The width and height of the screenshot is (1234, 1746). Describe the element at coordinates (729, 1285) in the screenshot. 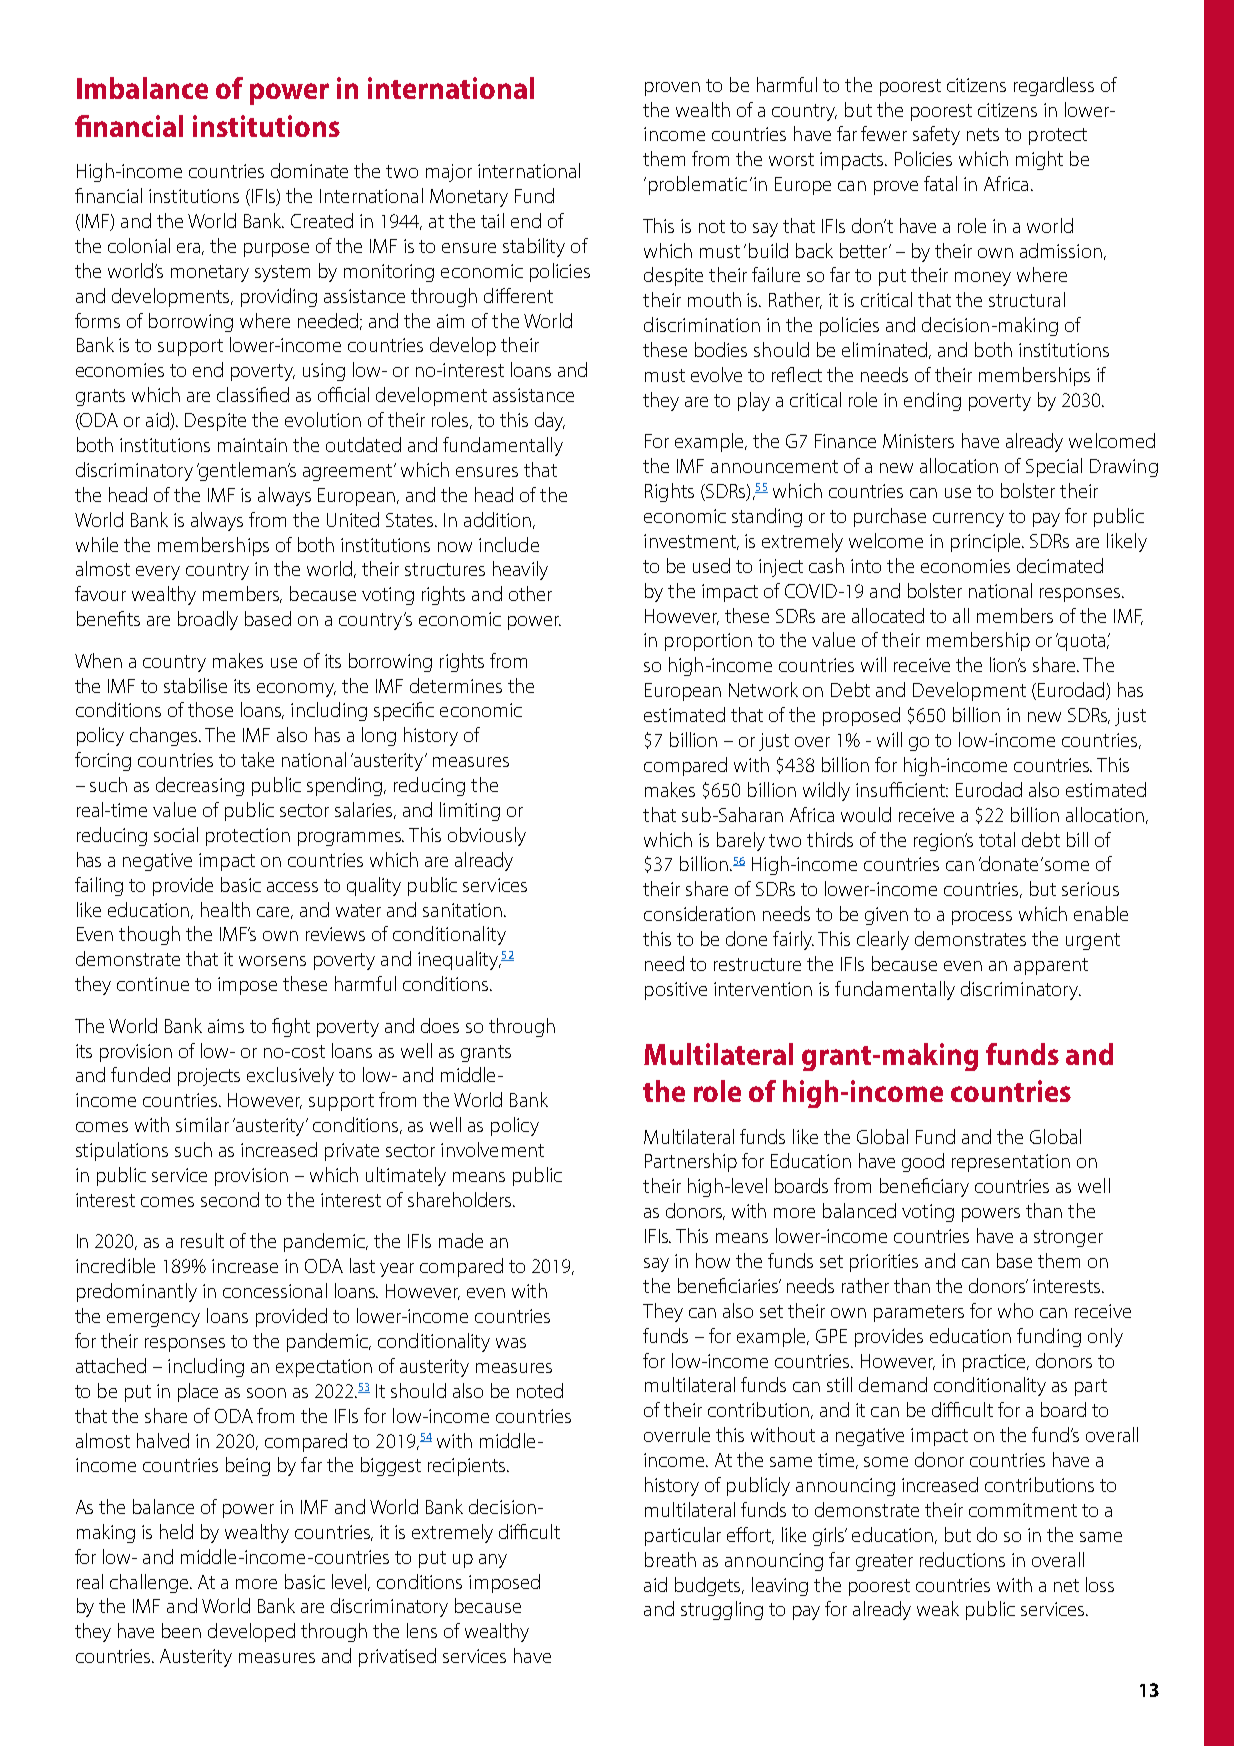

I see `beneficiaries` at that location.
